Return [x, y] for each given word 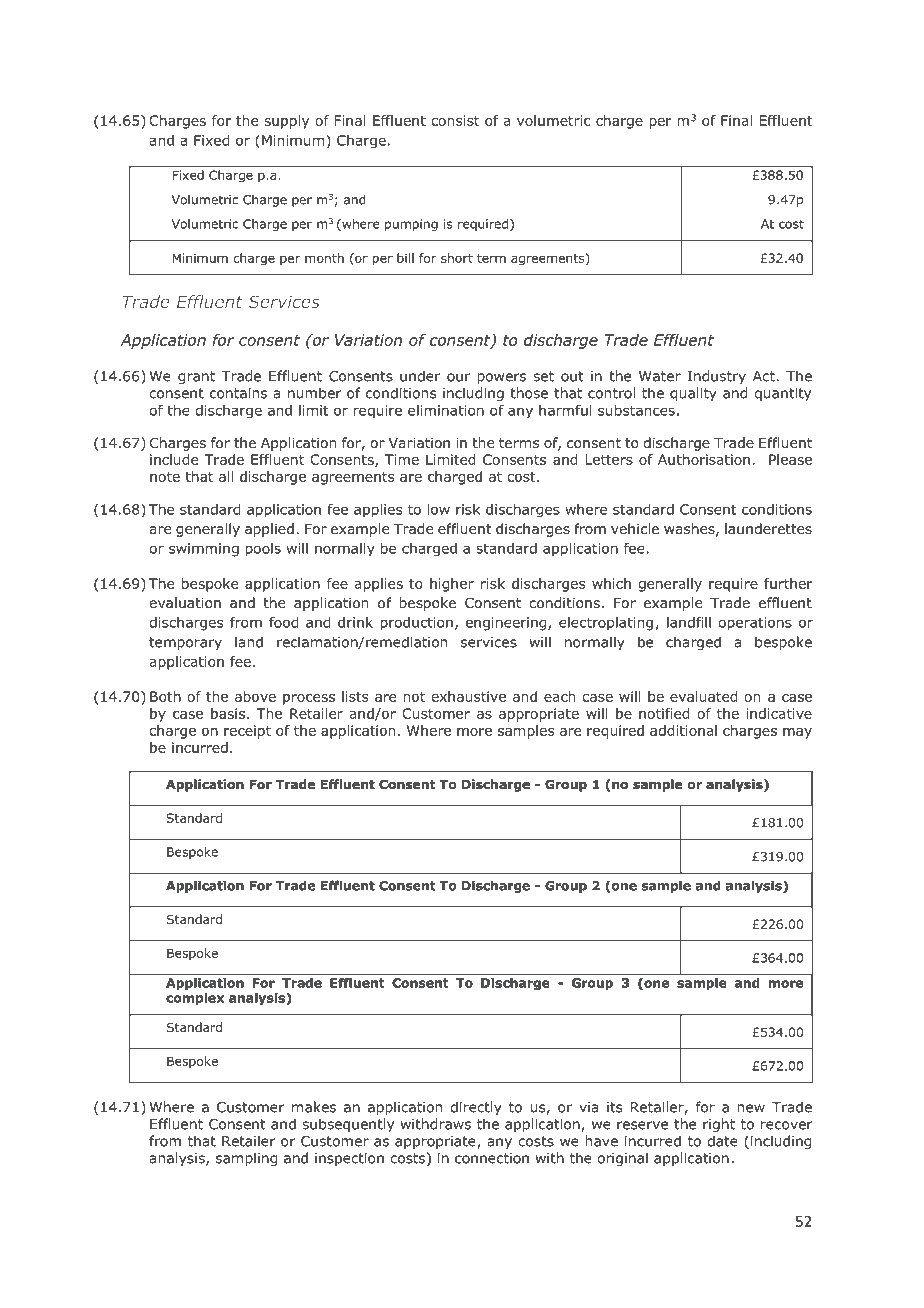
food [283, 622]
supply [286, 122]
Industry [716, 377]
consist [455, 120]
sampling [246, 1159]
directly [476, 1108]
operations [755, 624]
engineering [507, 624]
